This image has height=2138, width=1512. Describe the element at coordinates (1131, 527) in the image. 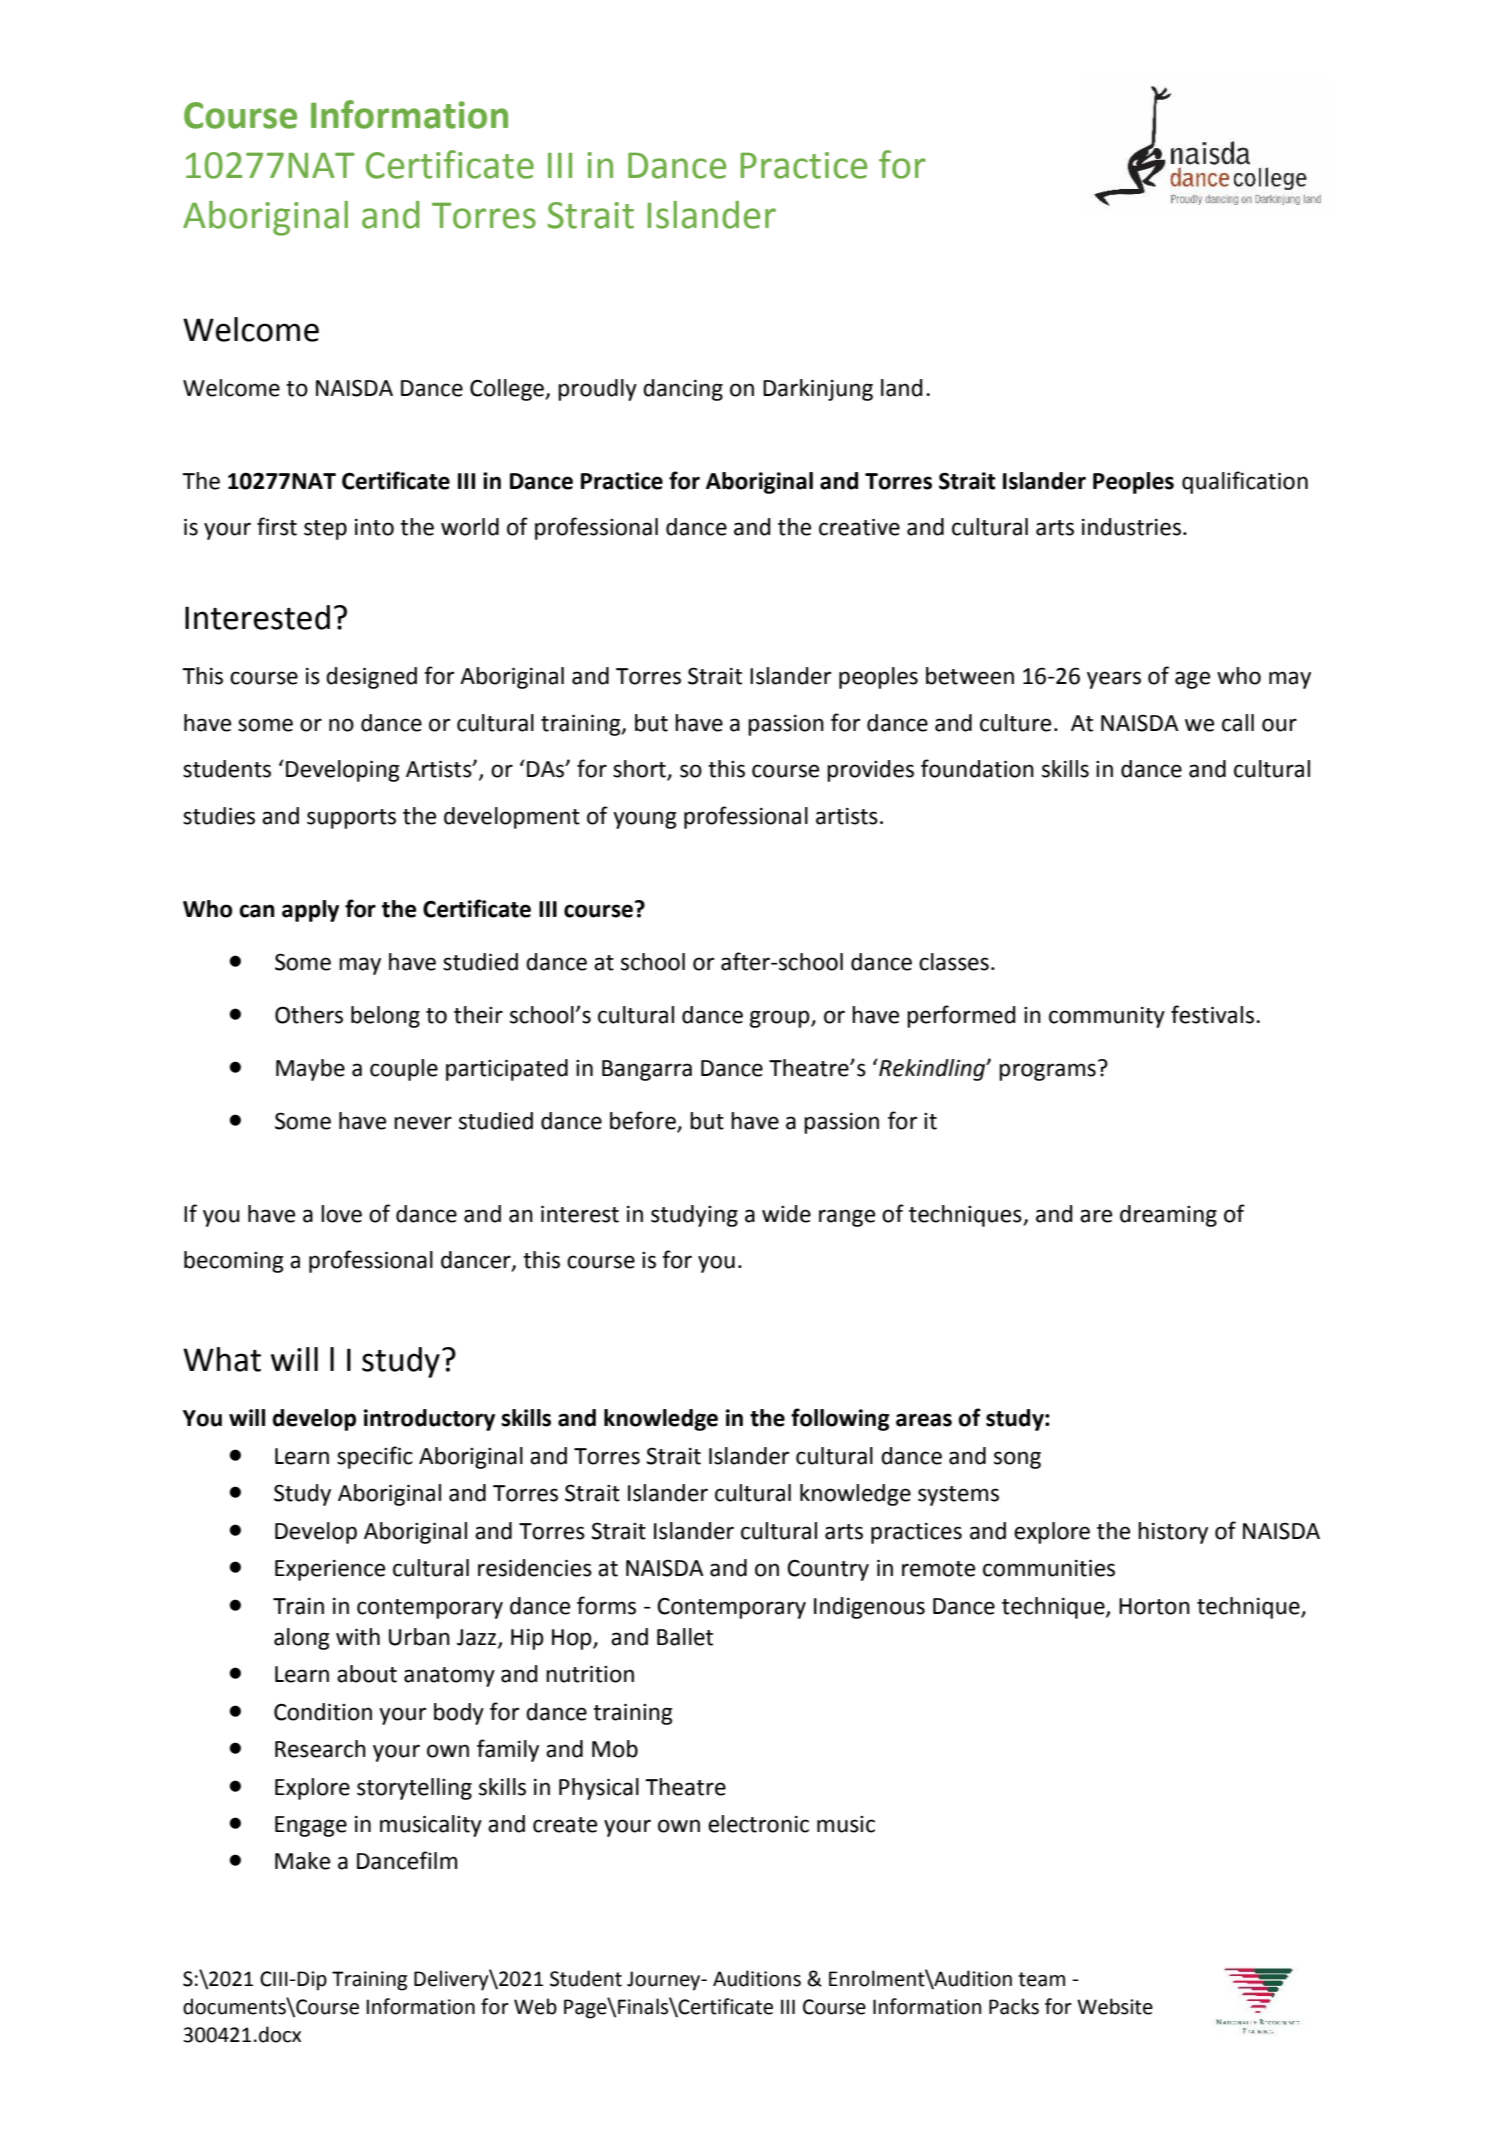

I see `industries` at that location.
